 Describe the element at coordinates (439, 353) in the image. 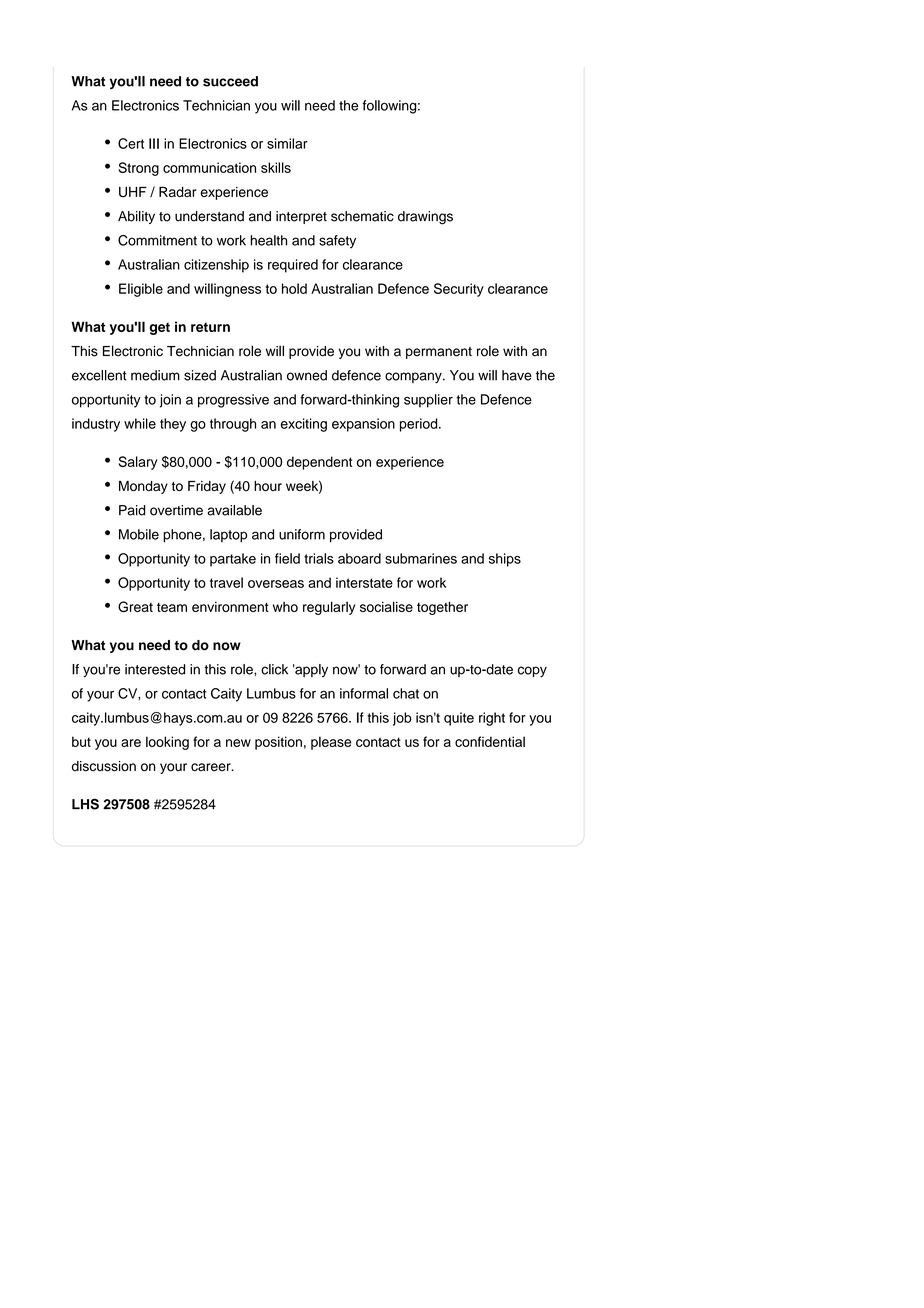

I see `permanent` at that location.
